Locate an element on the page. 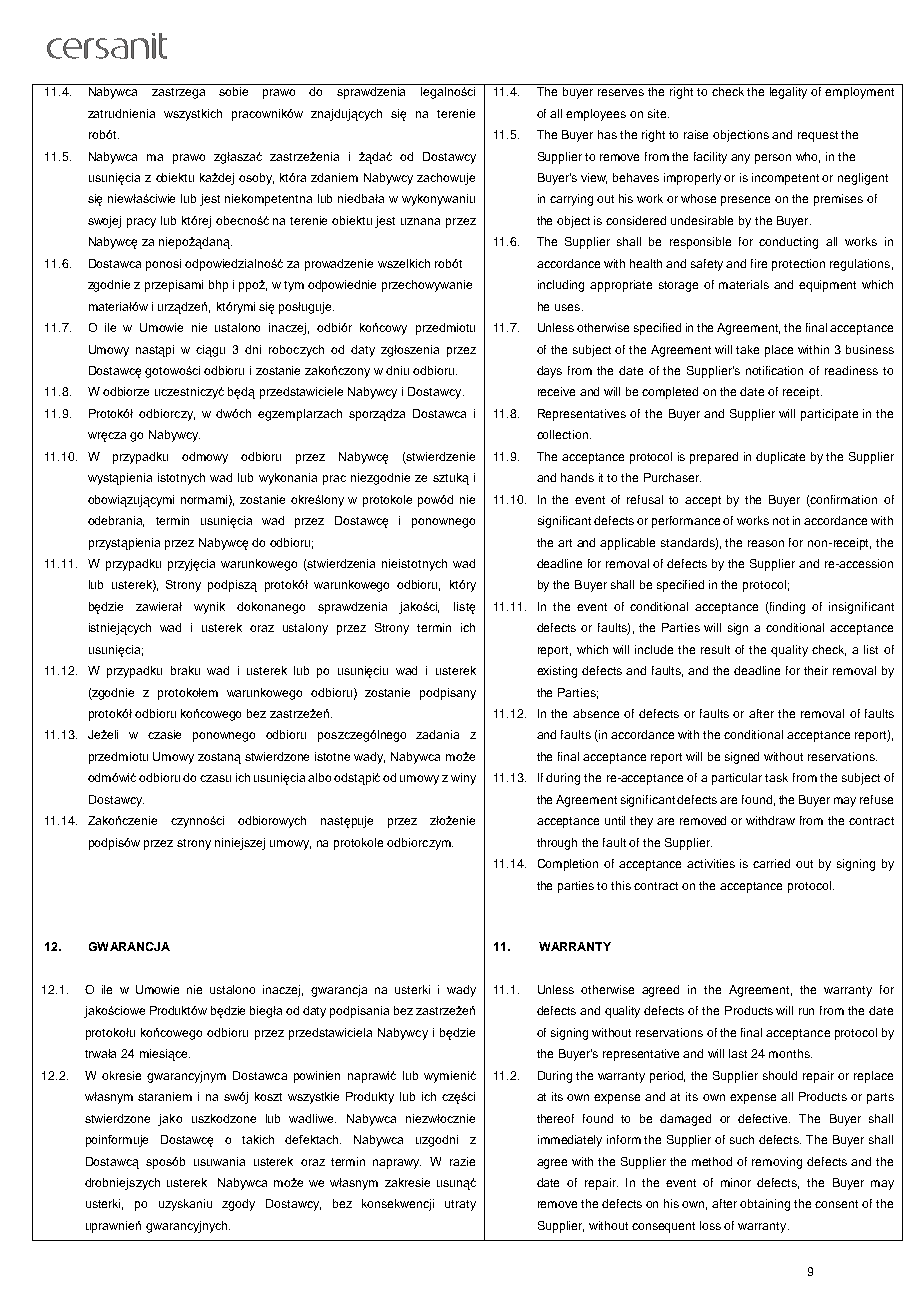  existing is located at coordinates (557, 672).
